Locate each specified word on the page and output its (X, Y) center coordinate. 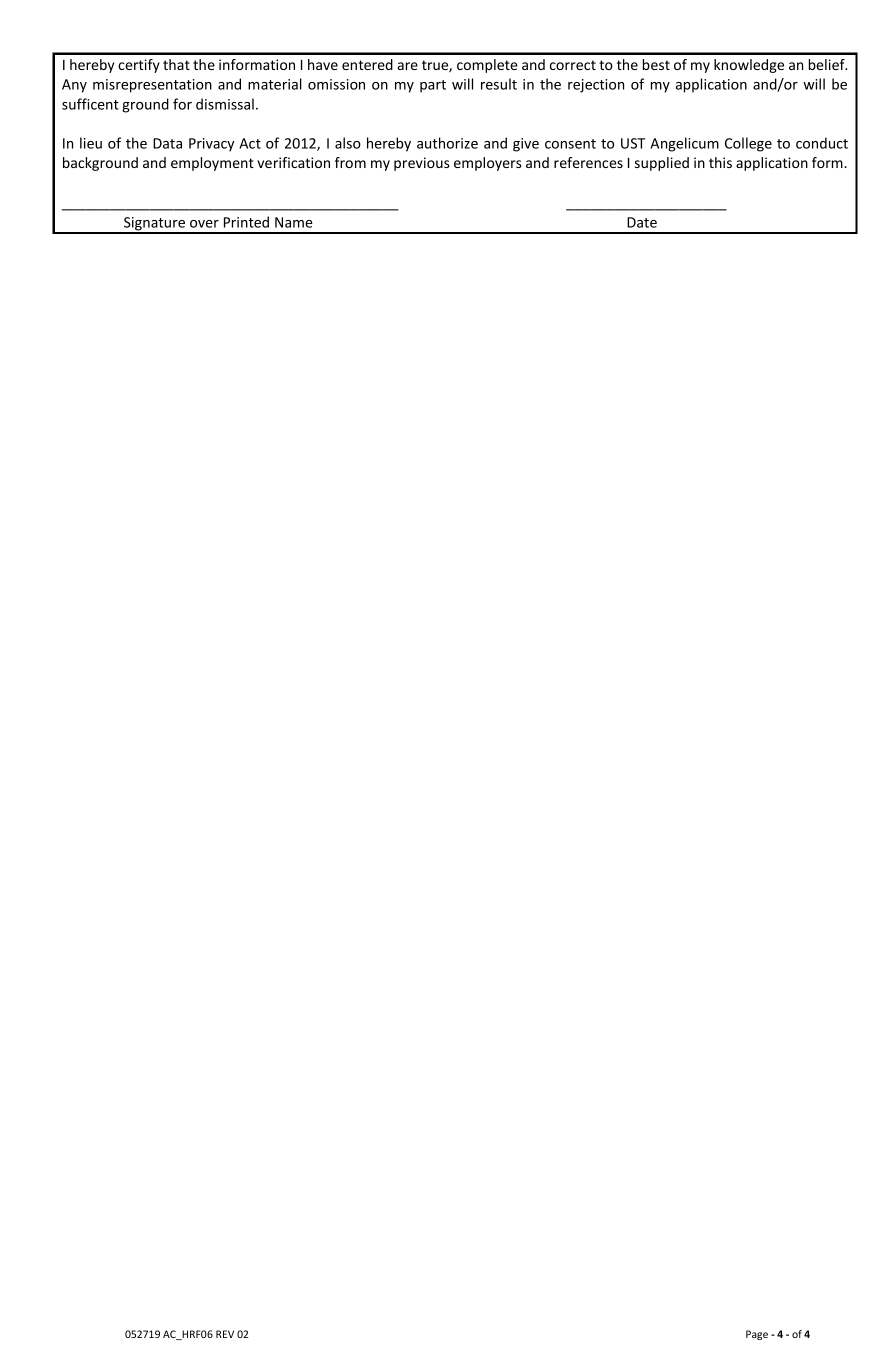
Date (642, 222)
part (433, 86)
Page (757, 1335)
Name (294, 222)
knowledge (749, 66)
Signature (154, 225)
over (204, 224)
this (720, 162)
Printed (246, 222)
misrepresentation (152, 86)
